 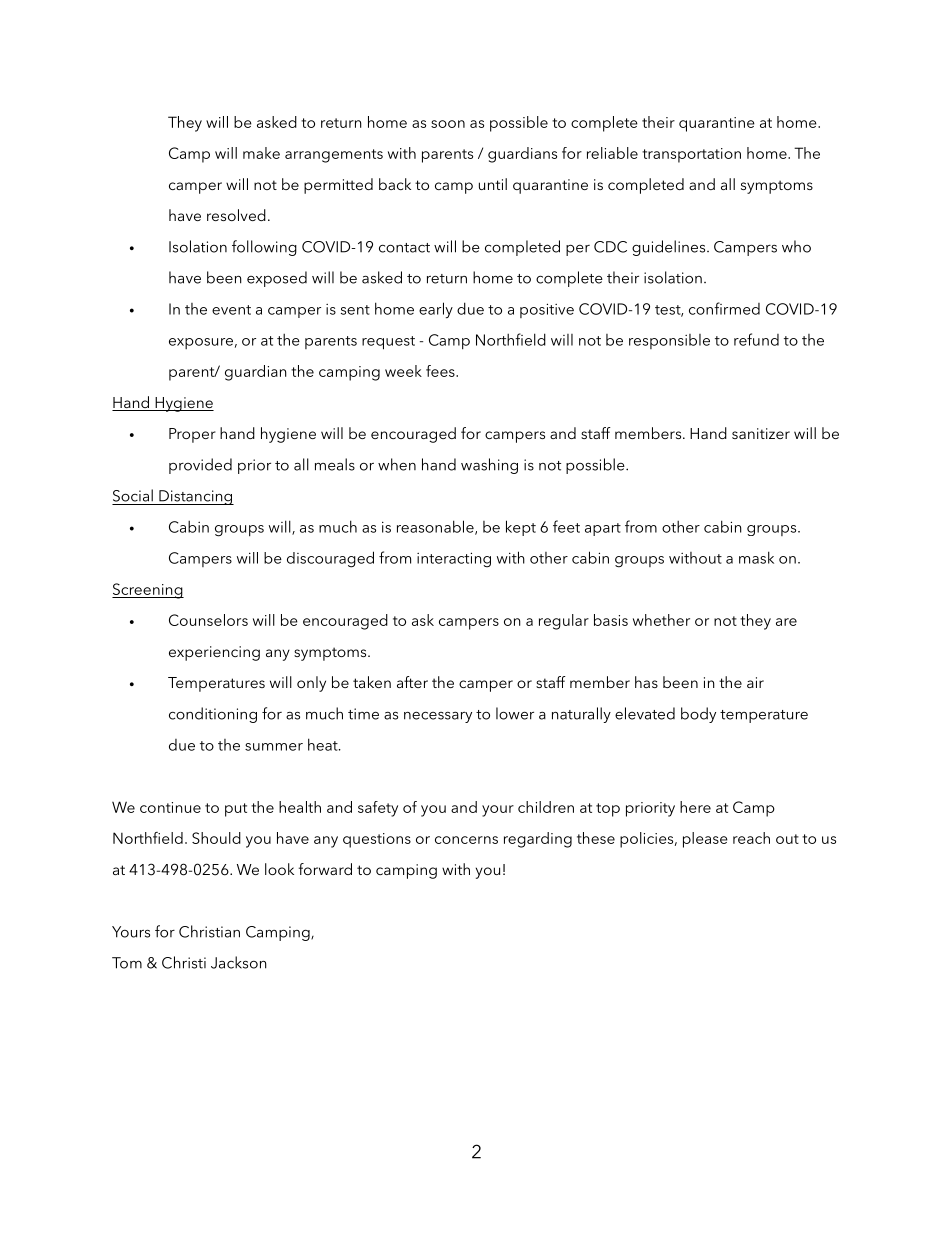 What do you see at coordinates (755, 682) in the document?
I see `air` at bounding box center [755, 682].
